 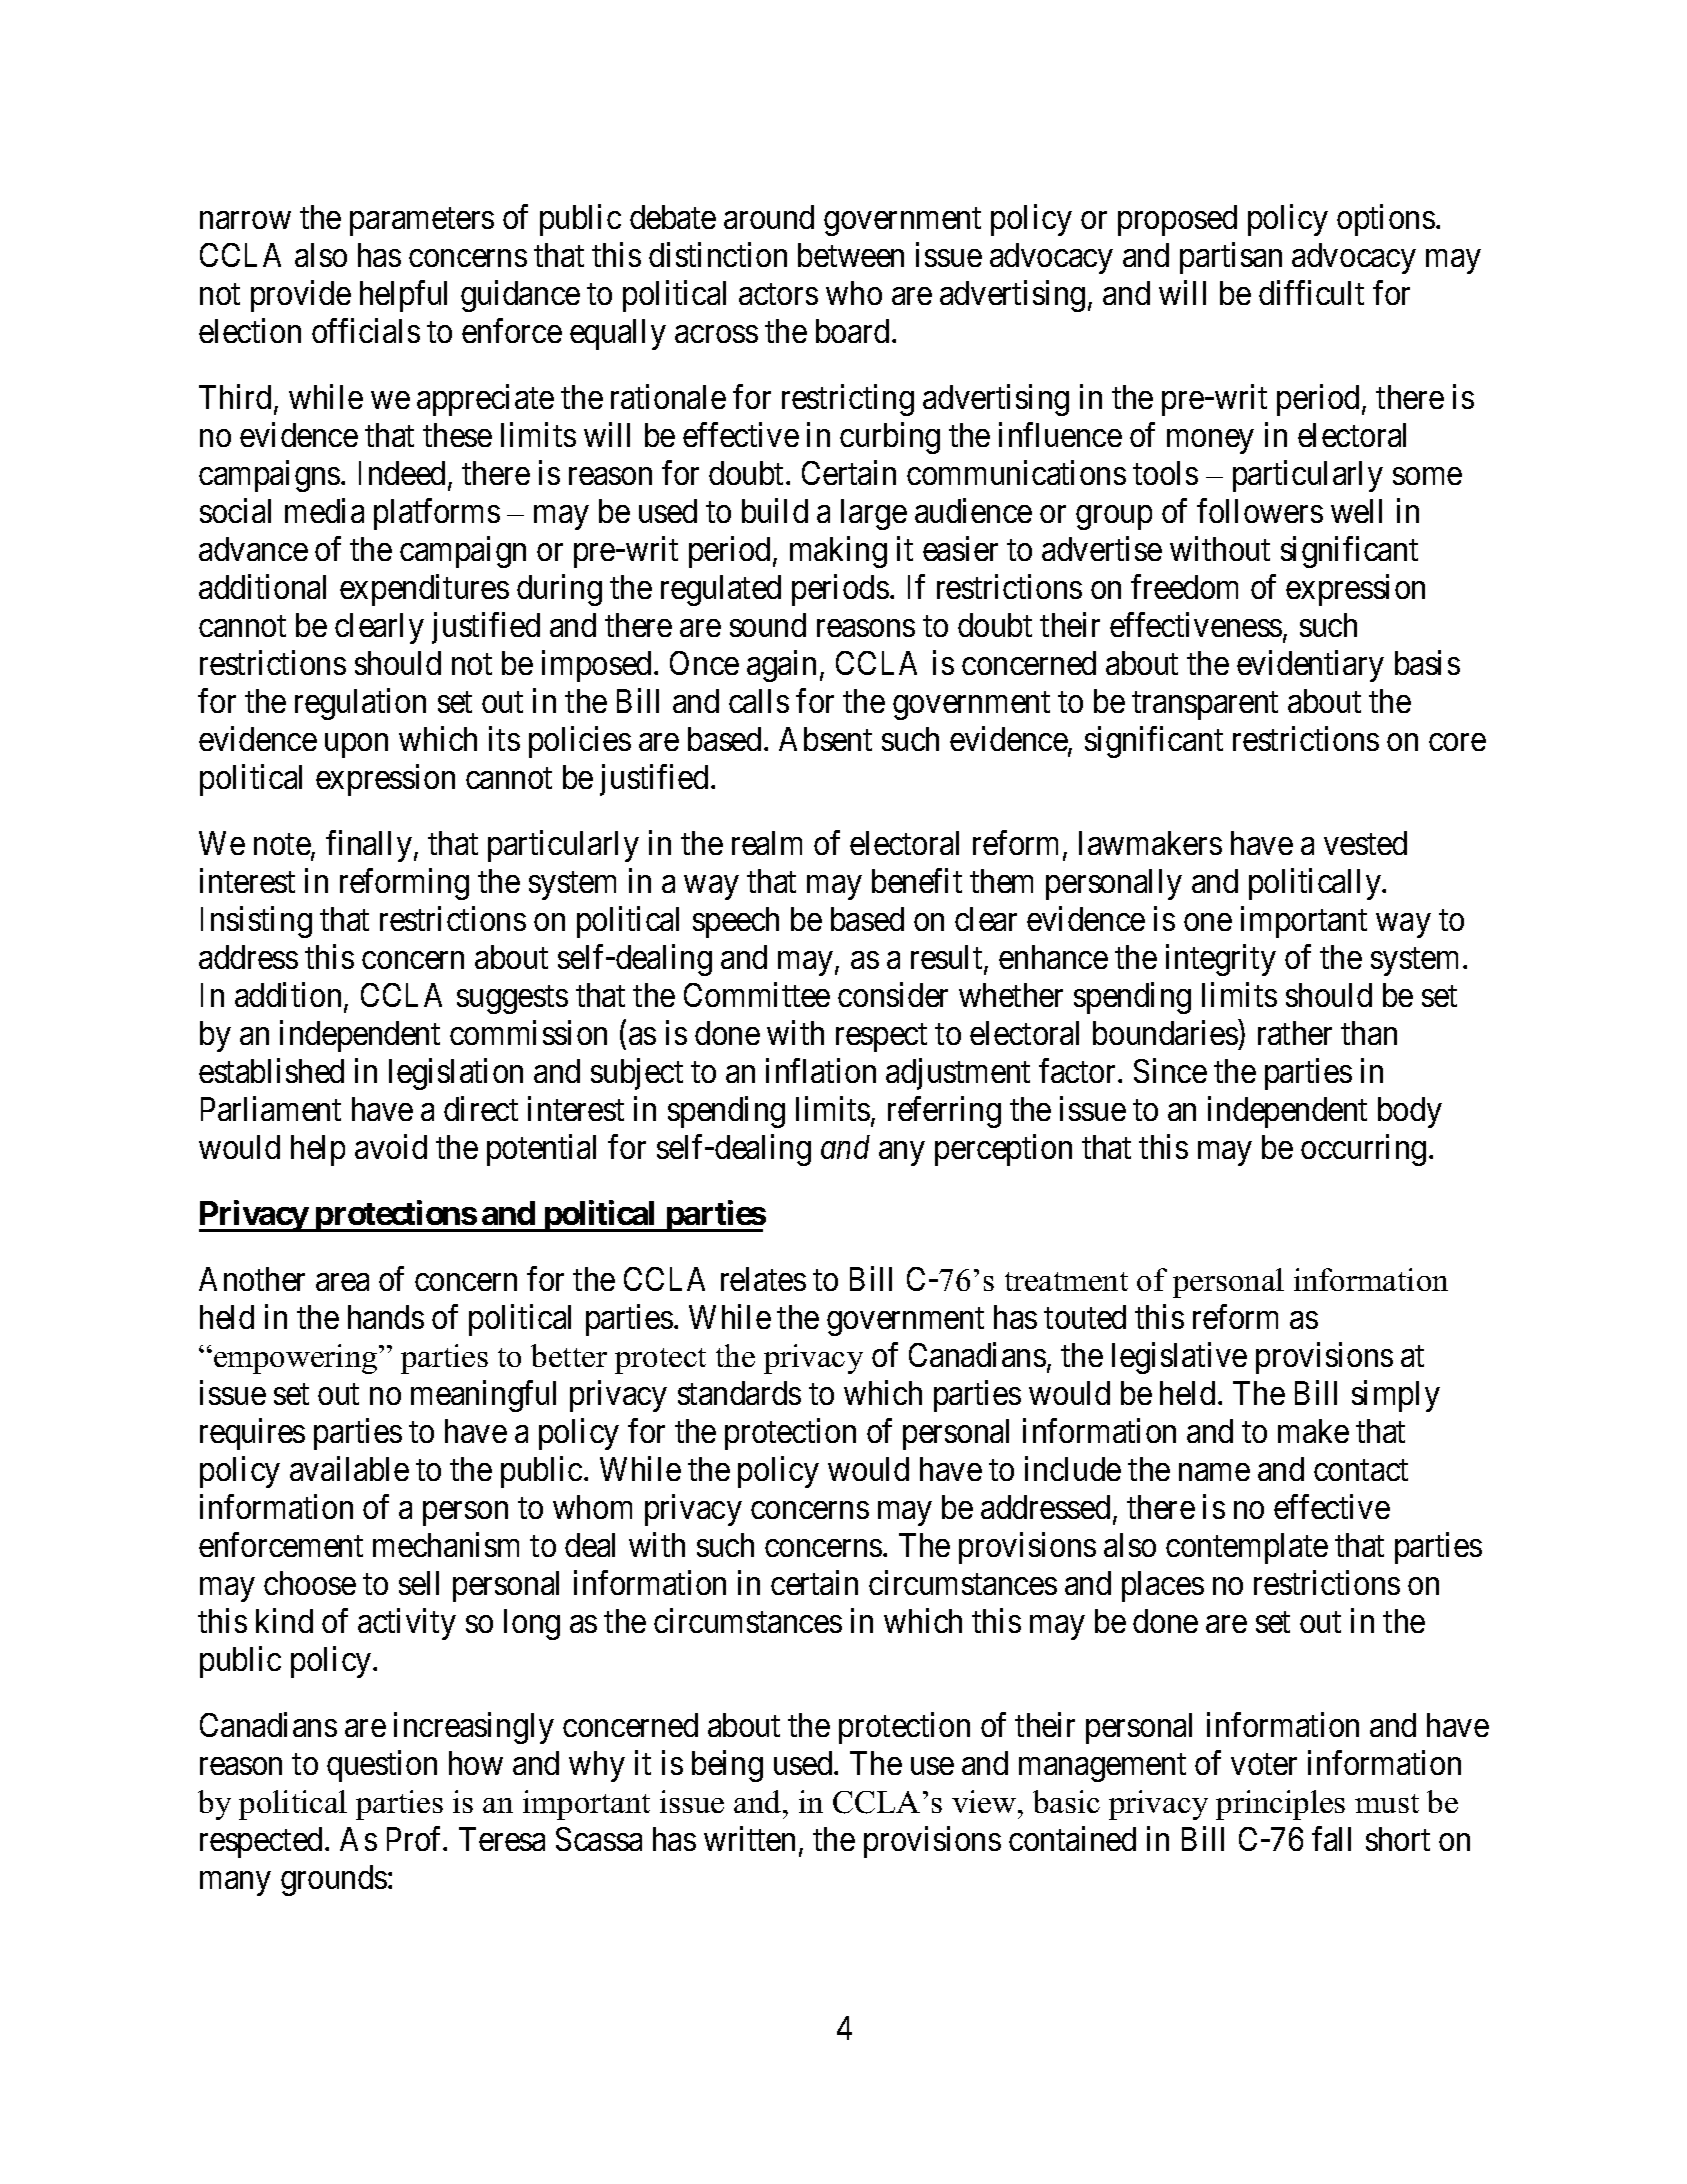 I want to click on Prof, so click(x=416, y=1838).
